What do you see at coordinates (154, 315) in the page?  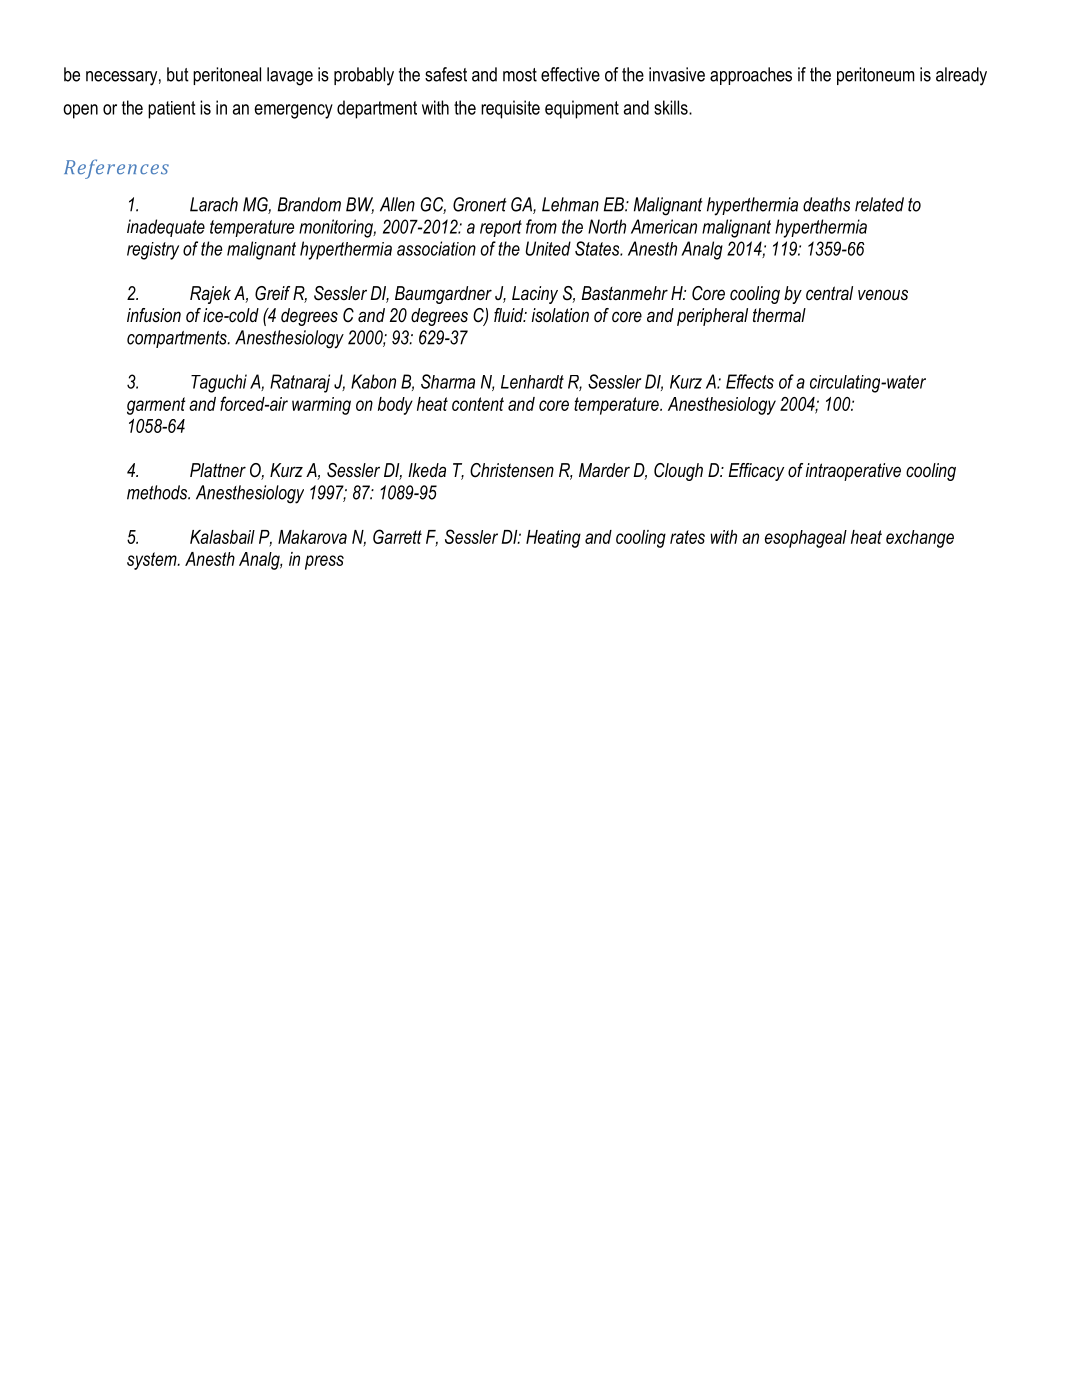 I see `infusion` at bounding box center [154, 315].
